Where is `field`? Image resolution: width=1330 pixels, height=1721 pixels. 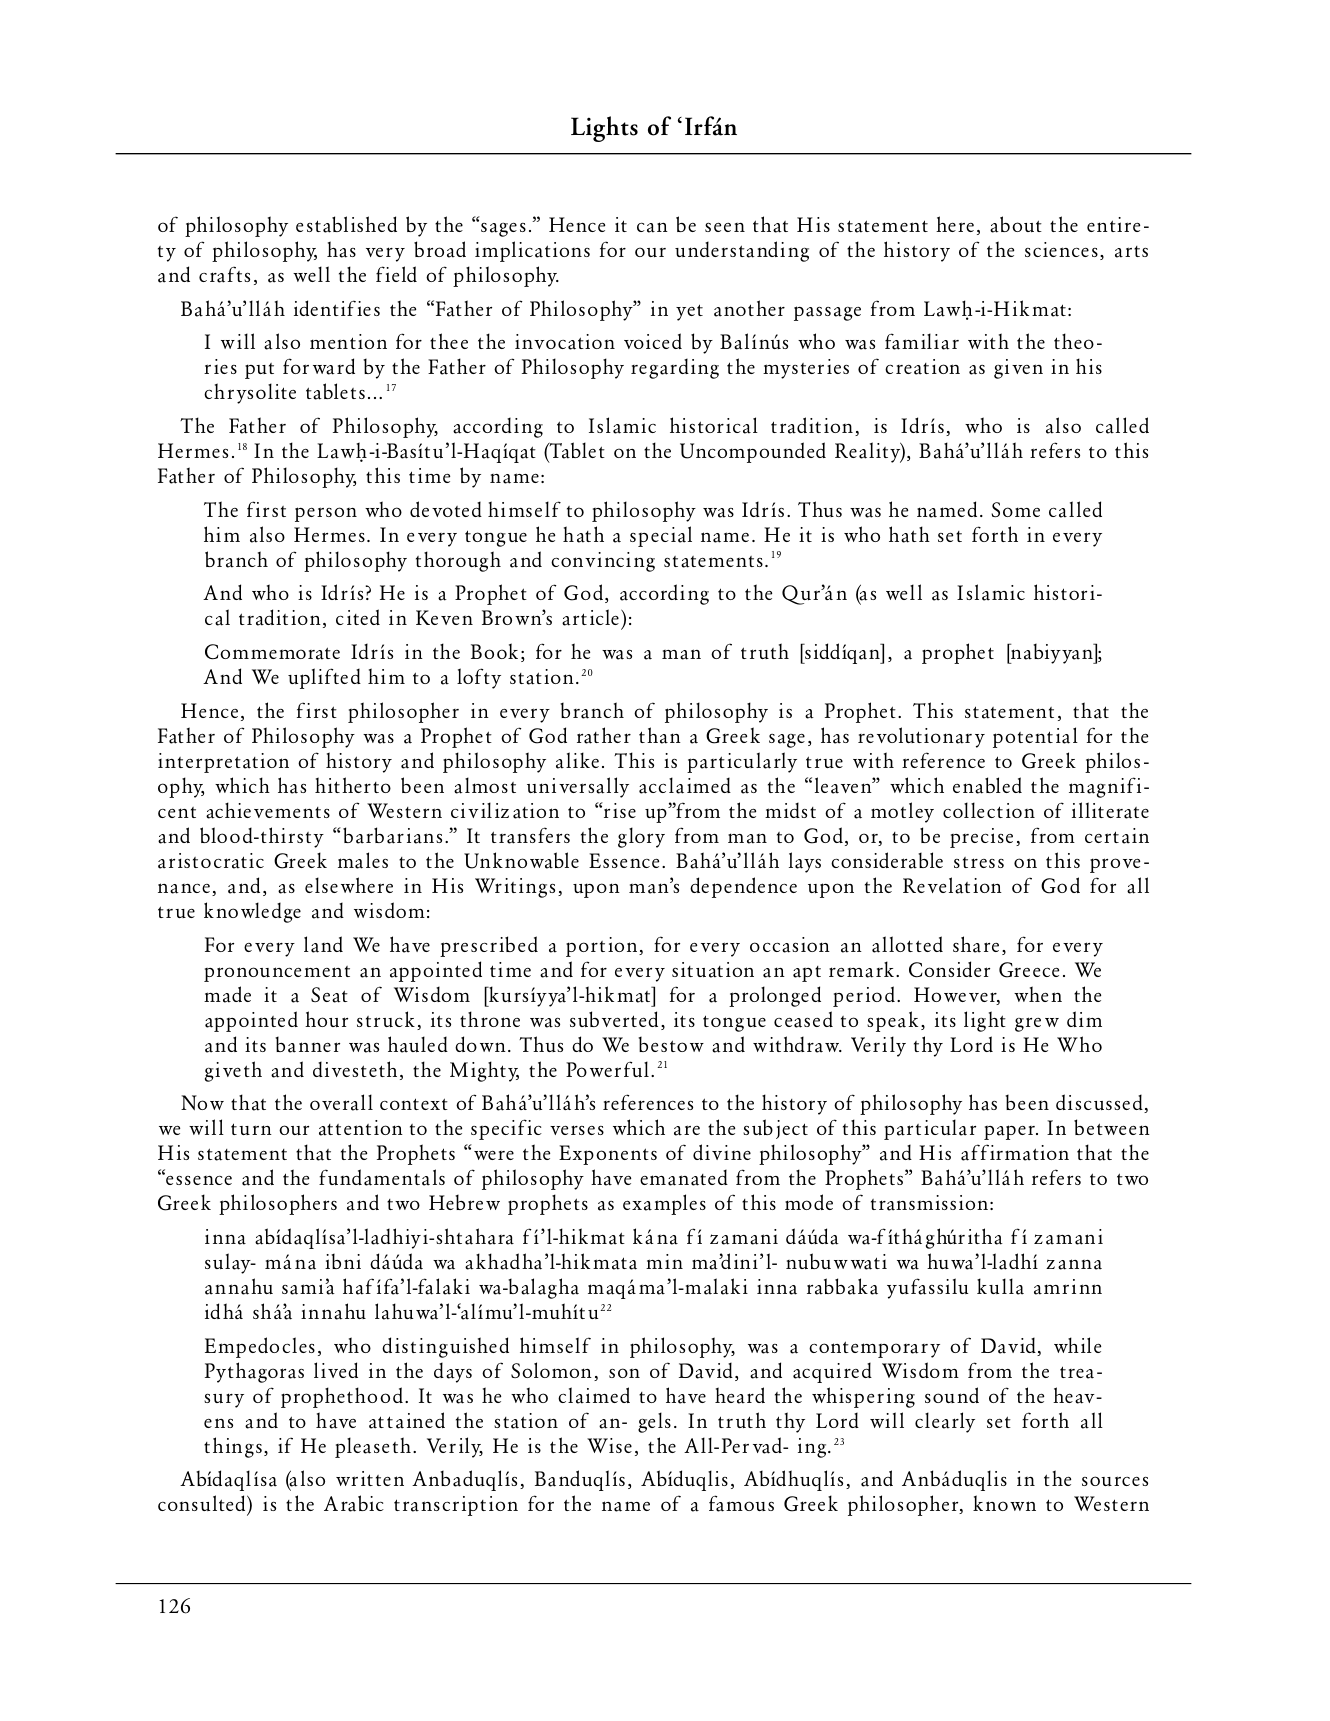 field is located at coordinates (396, 274).
